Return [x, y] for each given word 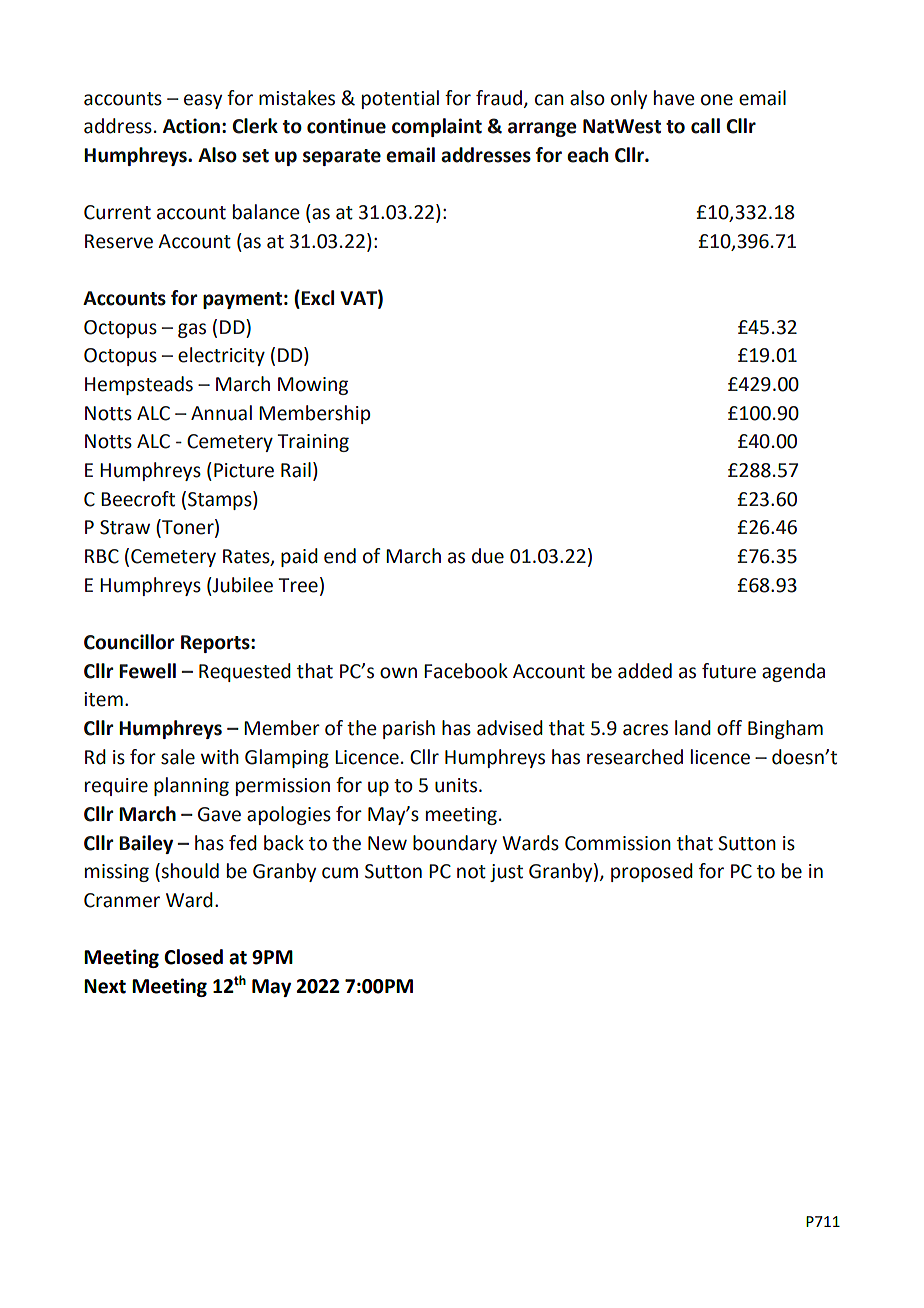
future [729, 671]
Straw [125, 527]
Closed [193, 957]
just [506, 873]
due [488, 556]
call [705, 126]
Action [191, 126]
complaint [437, 127]
